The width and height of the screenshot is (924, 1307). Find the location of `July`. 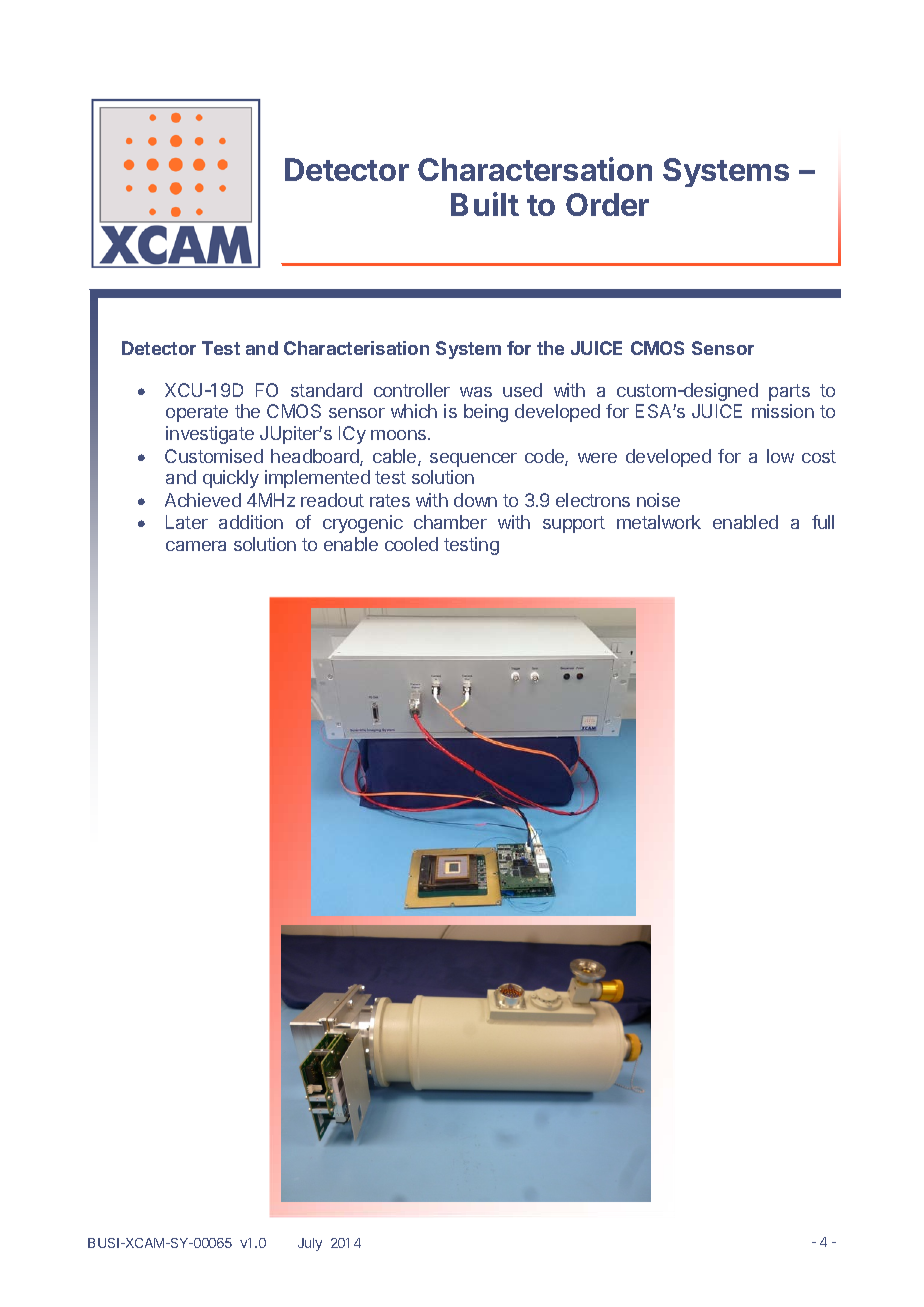

July is located at coordinates (310, 1244).
